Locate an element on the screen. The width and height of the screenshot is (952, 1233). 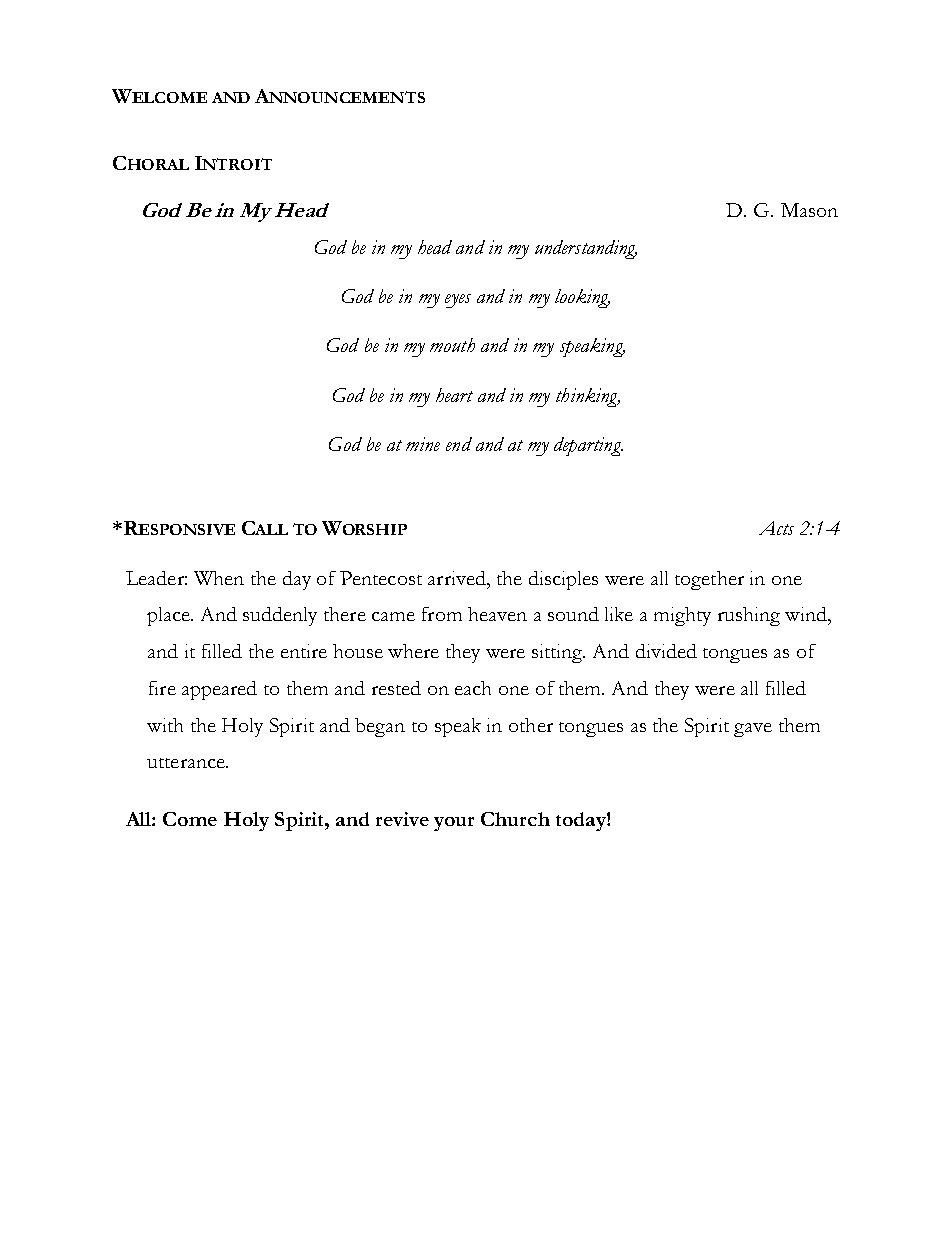
utterance is located at coordinates (187, 763).
